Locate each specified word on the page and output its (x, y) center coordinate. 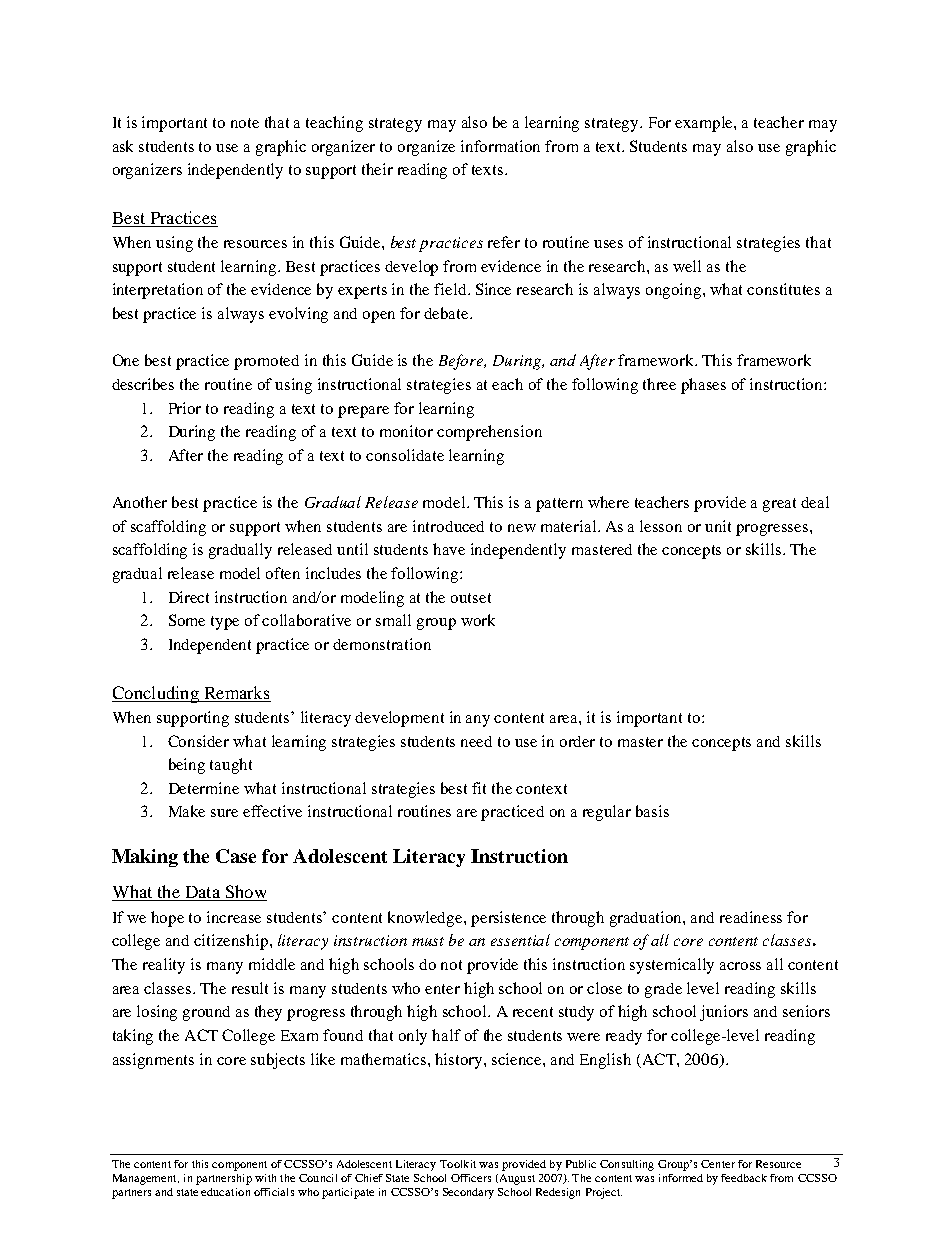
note (245, 123)
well (687, 266)
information (500, 146)
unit (718, 526)
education (225, 1192)
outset (471, 598)
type (225, 623)
